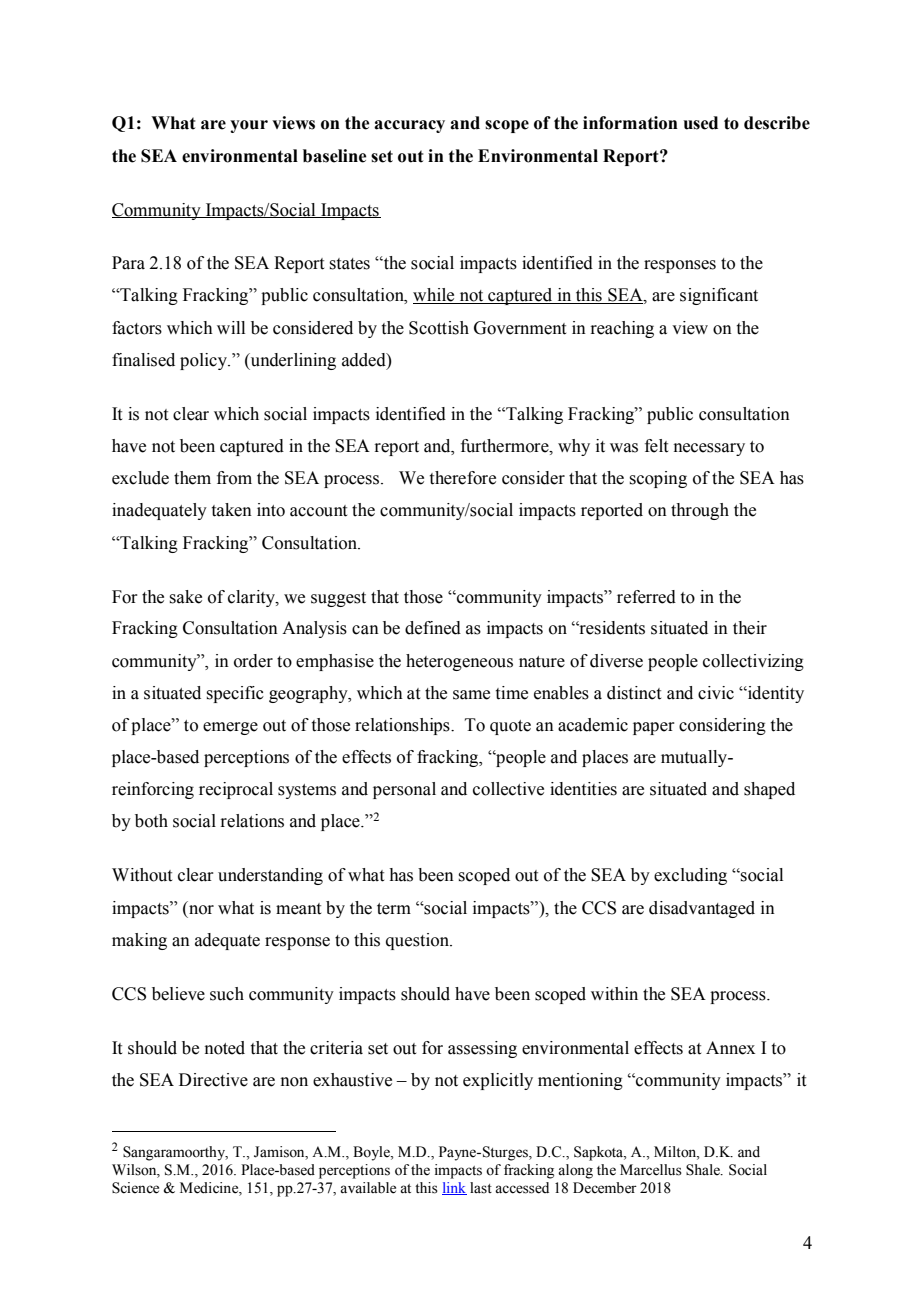 The image size is (924, 1308). Describe the element at coordinates (409, 126) in the page. I see `accuracy` at that location.
